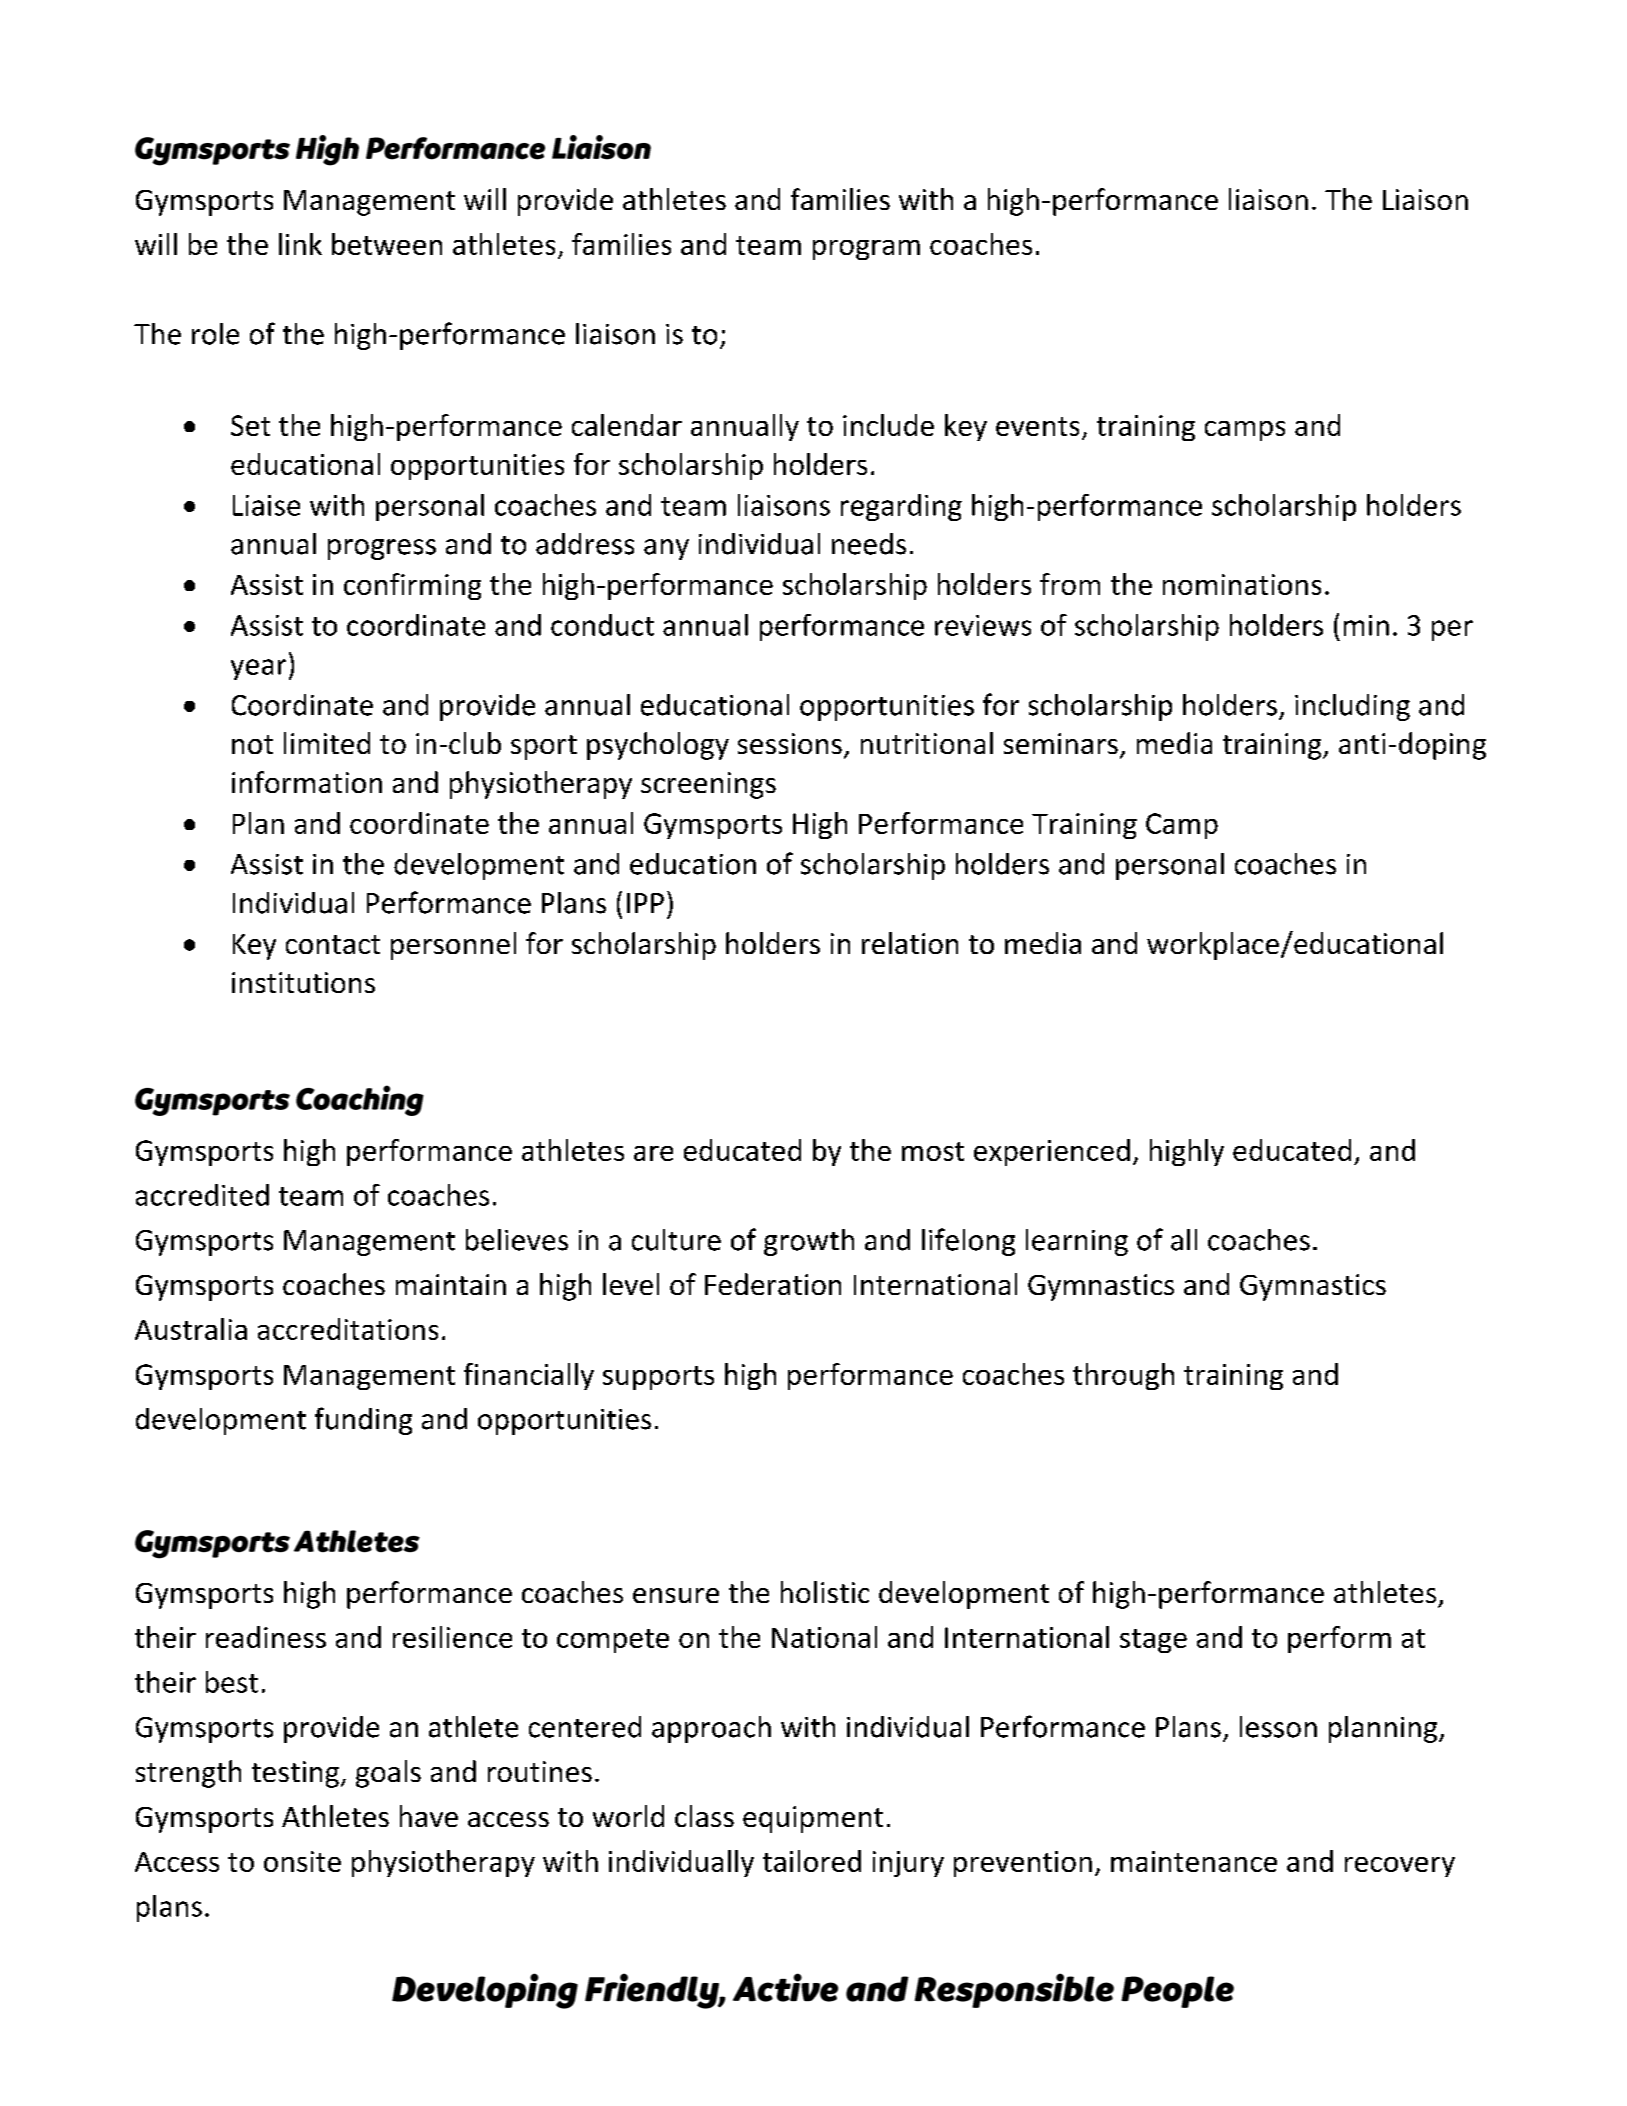 The width and height of the document is (1627, 2106). What do you see at coordinates (1052, 1152) in the document?
I see `experienced` at bounding box center [1052, 1152].
